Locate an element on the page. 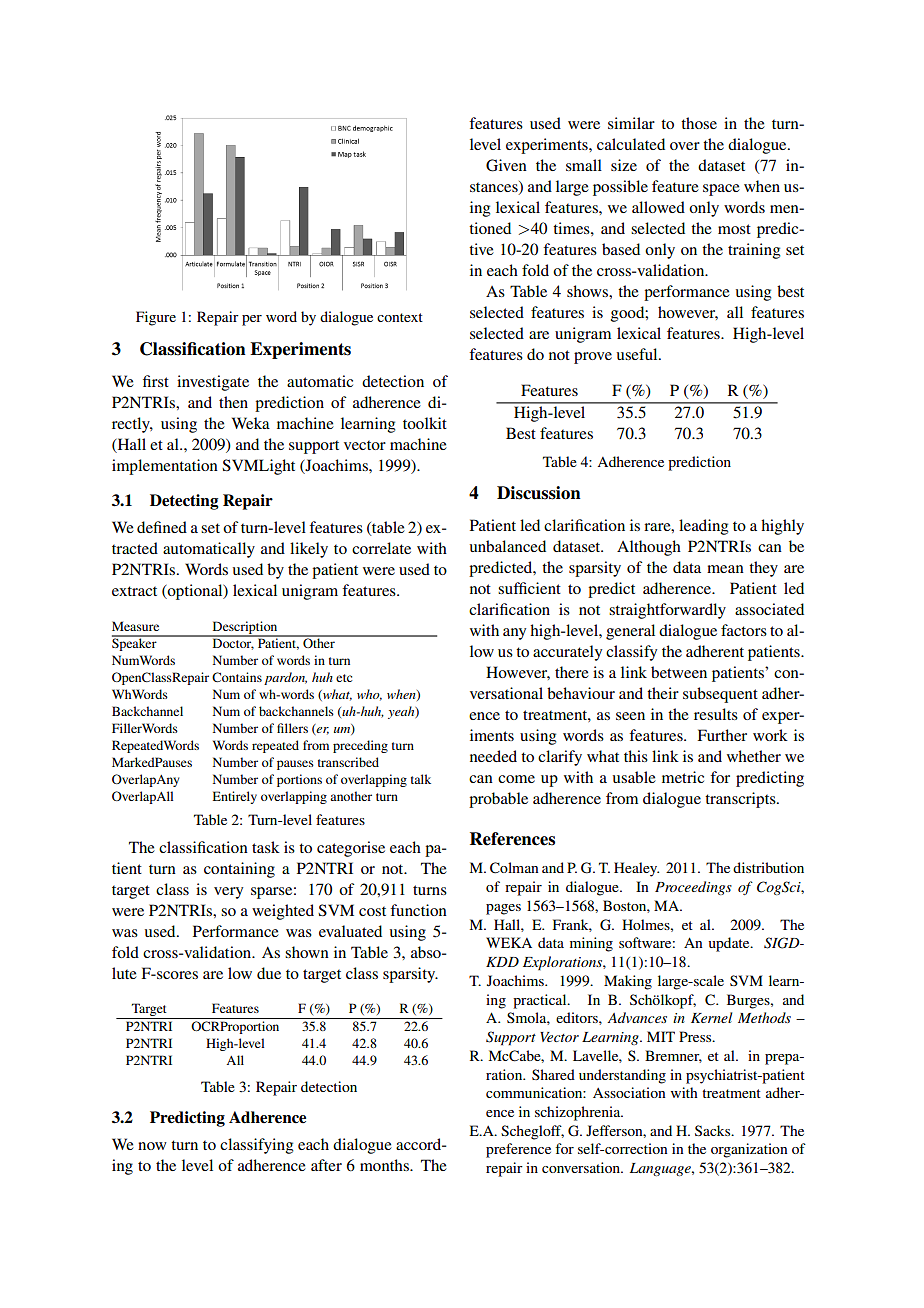  those is located at coordinates (699, 123).
